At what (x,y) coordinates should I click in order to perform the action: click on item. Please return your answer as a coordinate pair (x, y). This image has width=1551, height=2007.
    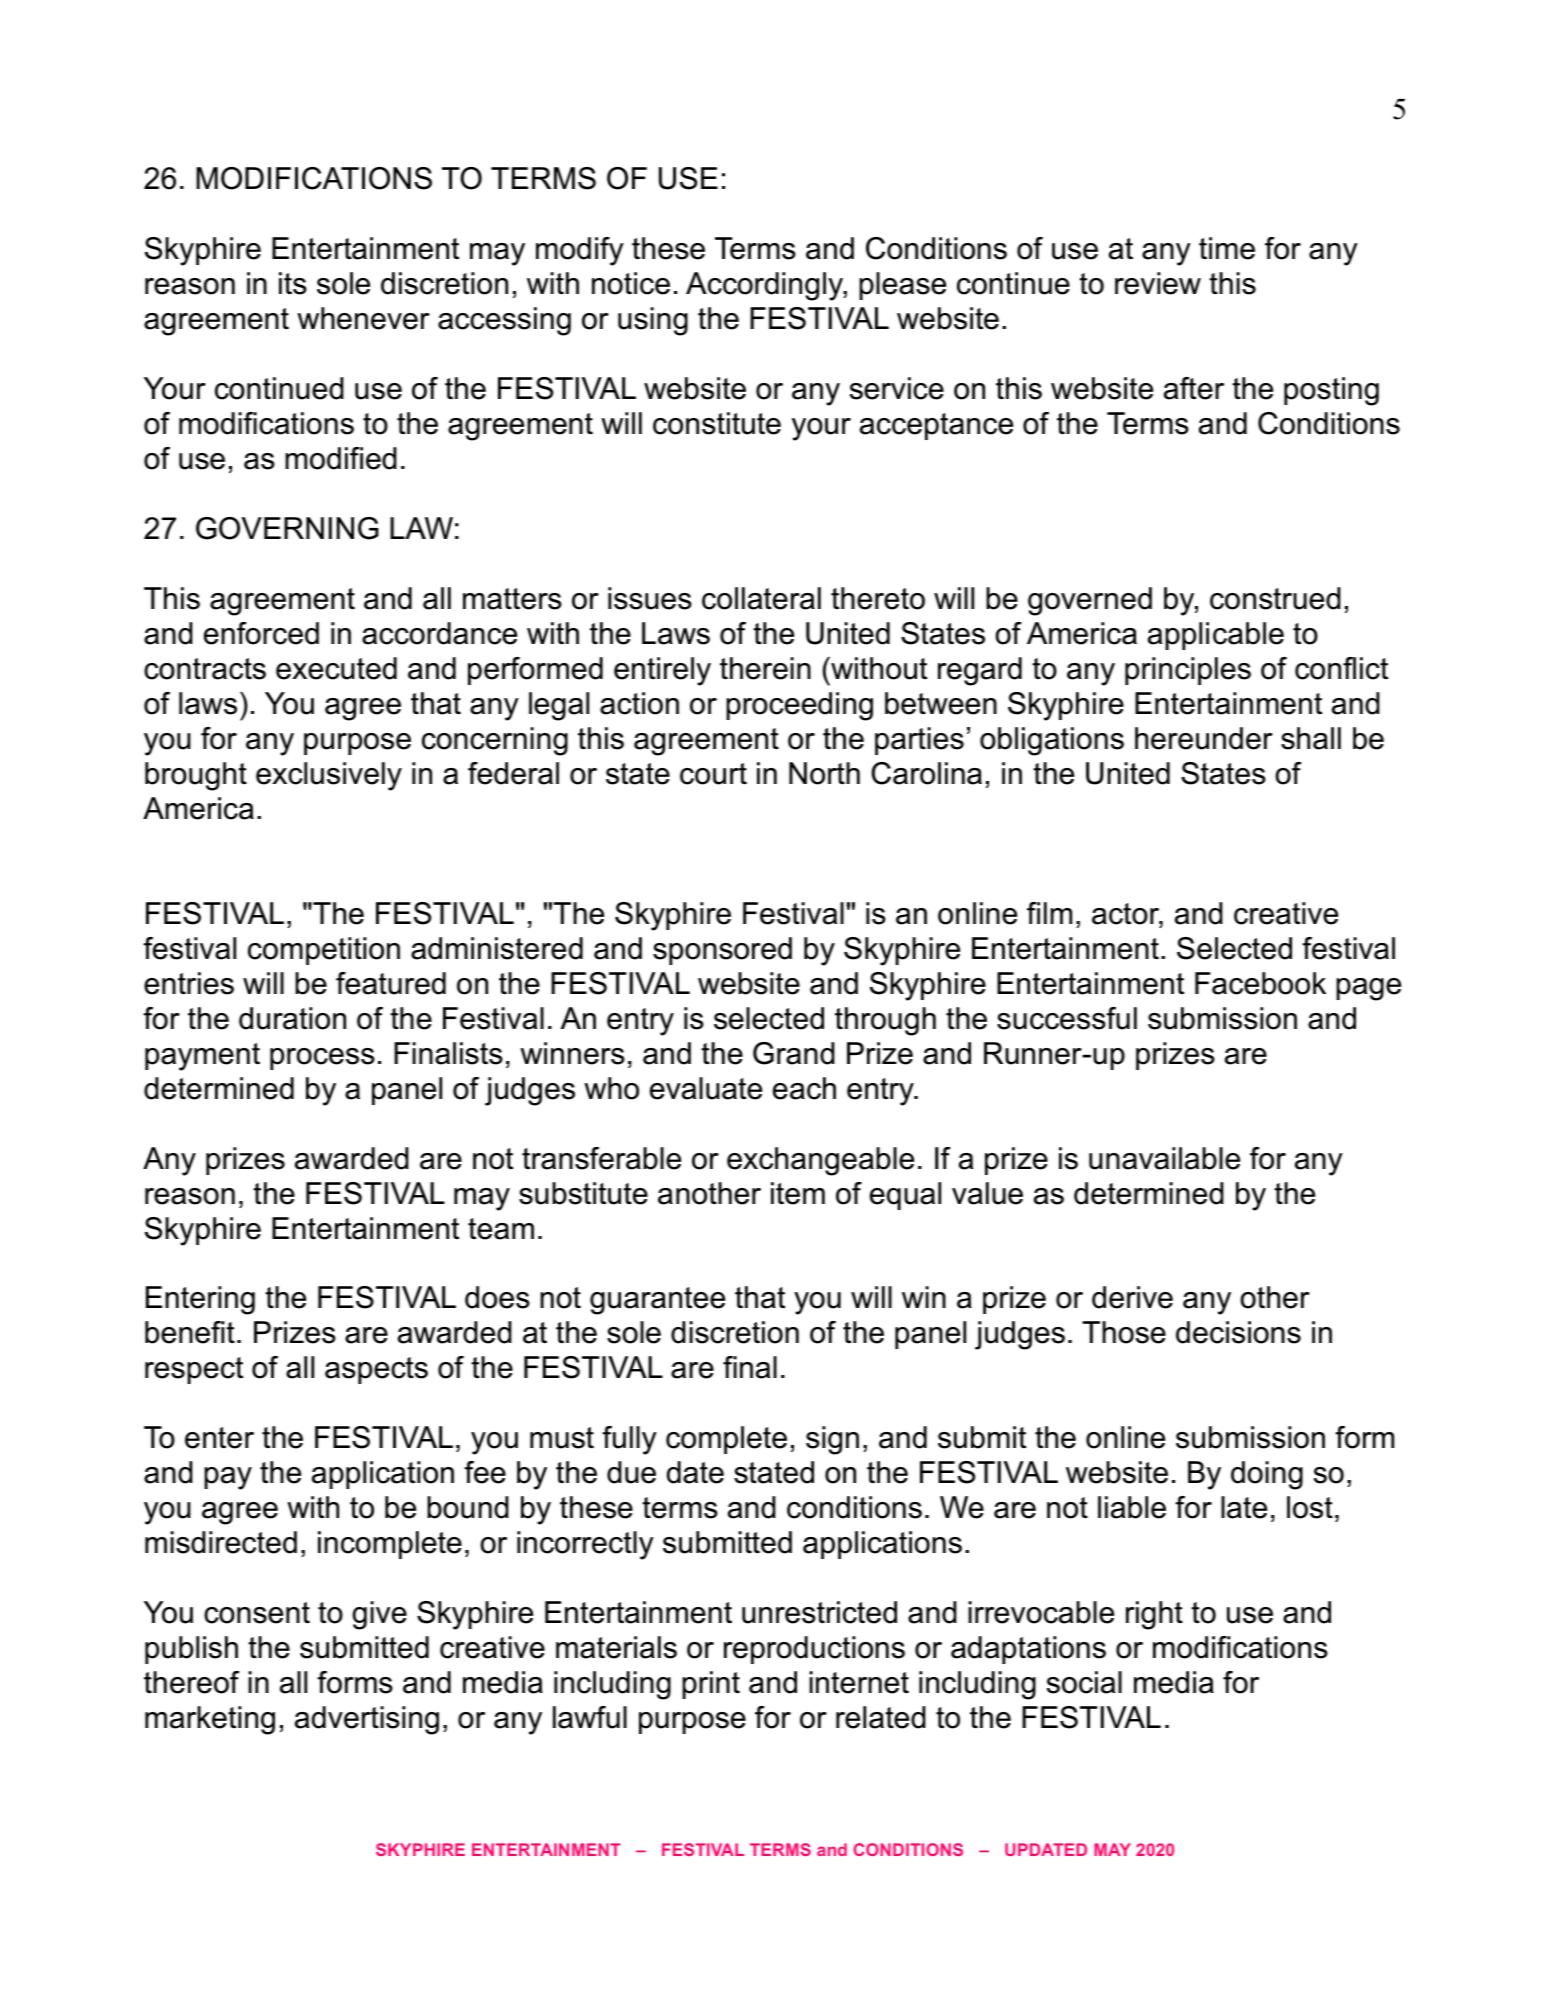
    Looking at the image, I should click on (798, 1193).
